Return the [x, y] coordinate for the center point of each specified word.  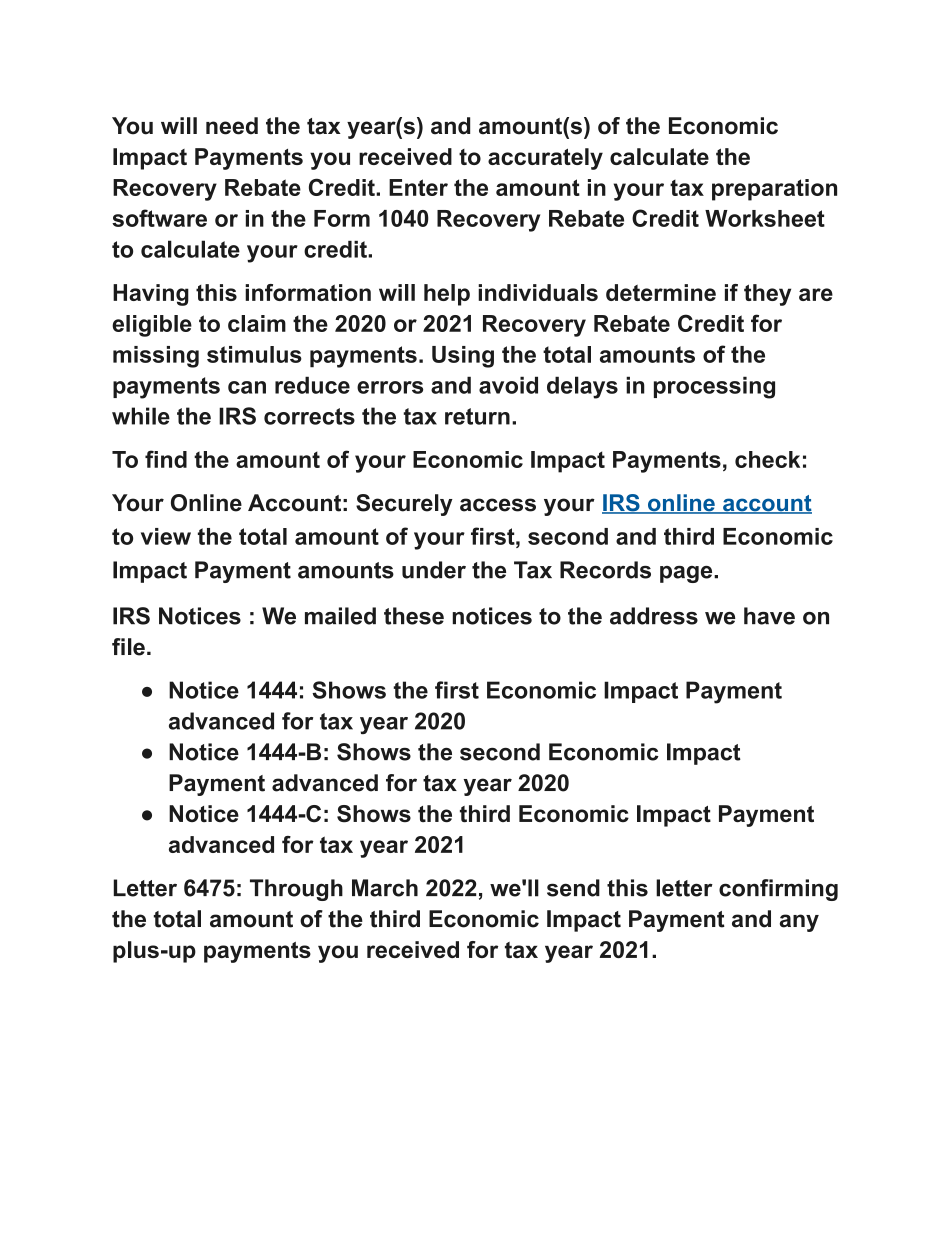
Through [296, 890]
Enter [418, 187]
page [687, 574]
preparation [774, 190]
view [166, 536]
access [498, 505]
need [232, 126]
